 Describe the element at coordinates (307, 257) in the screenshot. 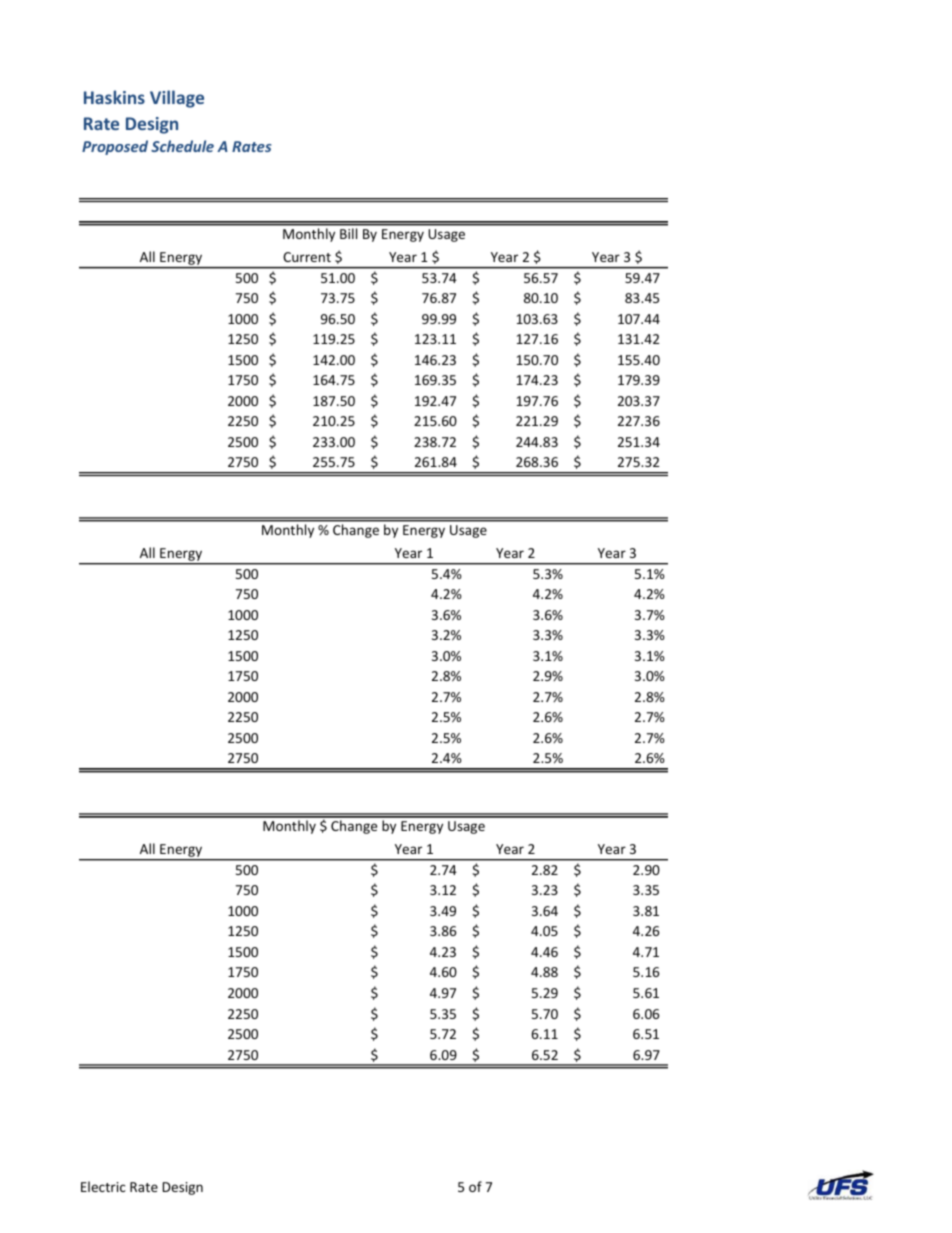

I see `Current` at that location.
